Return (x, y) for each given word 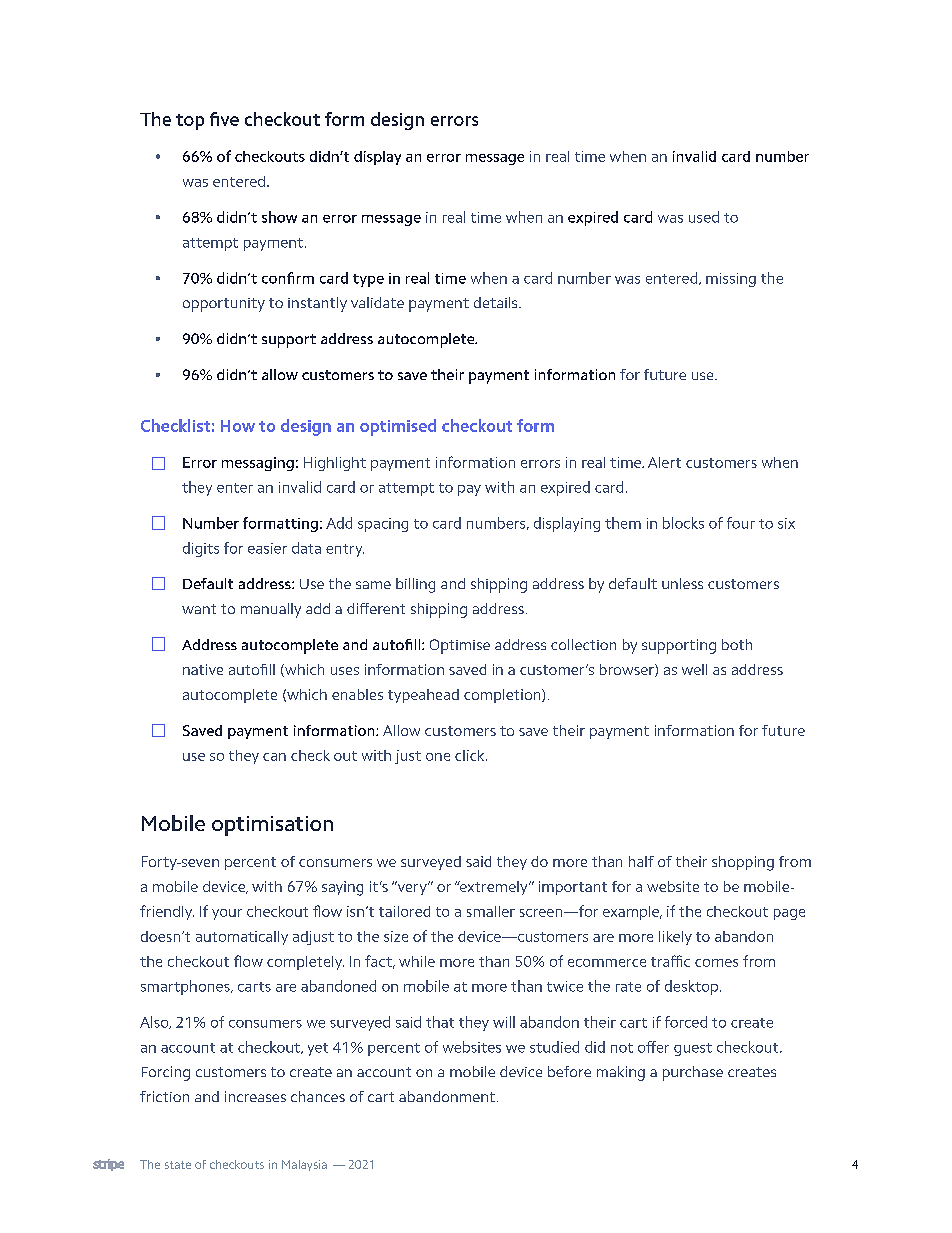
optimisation (272, 826)
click (471, 755)
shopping (743, 863)
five (224, 119)
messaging (258, 464)
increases (255, 1096)
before (569, 1071)
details (497, 302)
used (704, 217)
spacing (383, 525)
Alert (664, 462)
